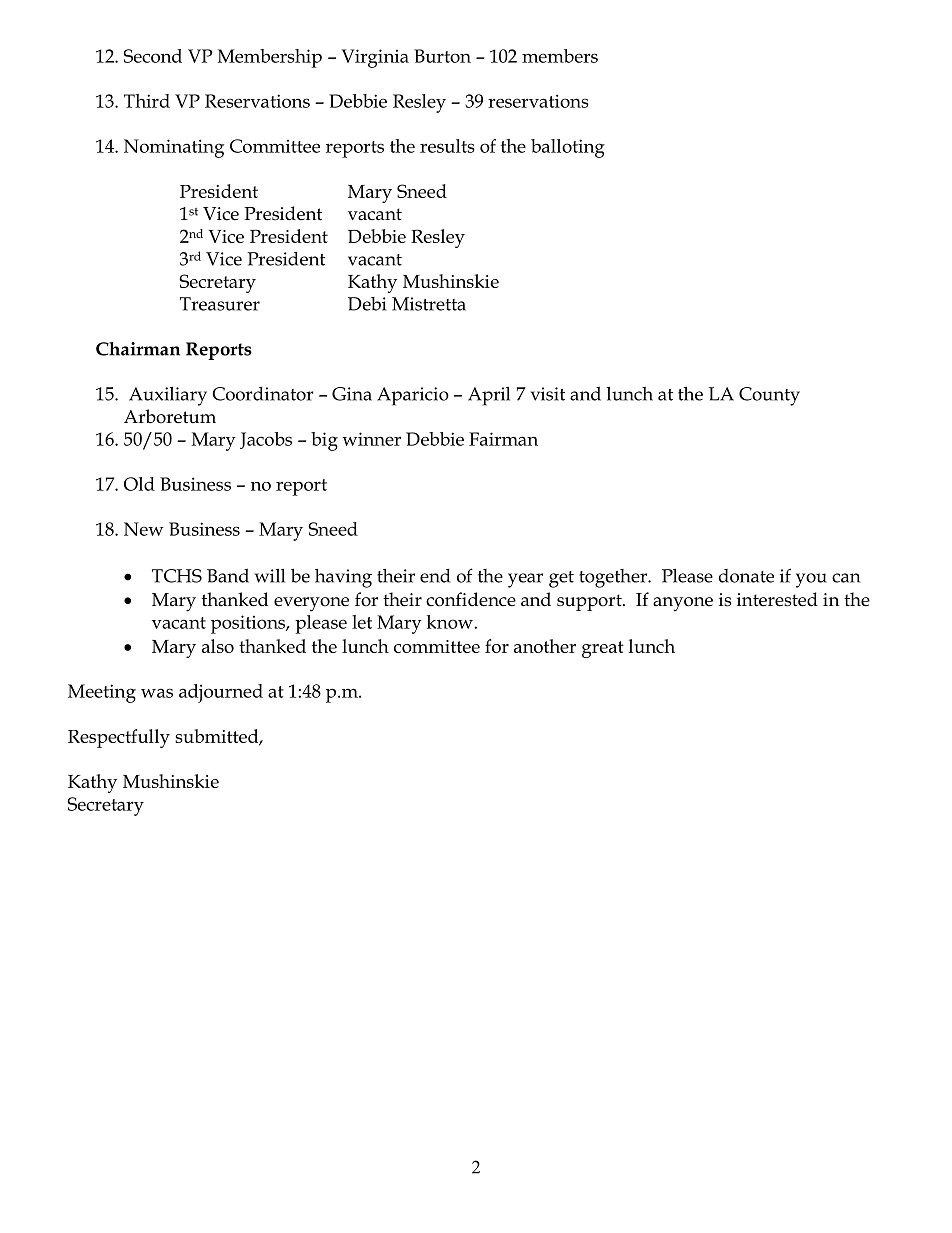 Image resolution: width=952 pixels, height=1233 pixels. What do you see at coordinates (157, 693) in the screenshot?
I see `was` at bounding box center [157, 693].
